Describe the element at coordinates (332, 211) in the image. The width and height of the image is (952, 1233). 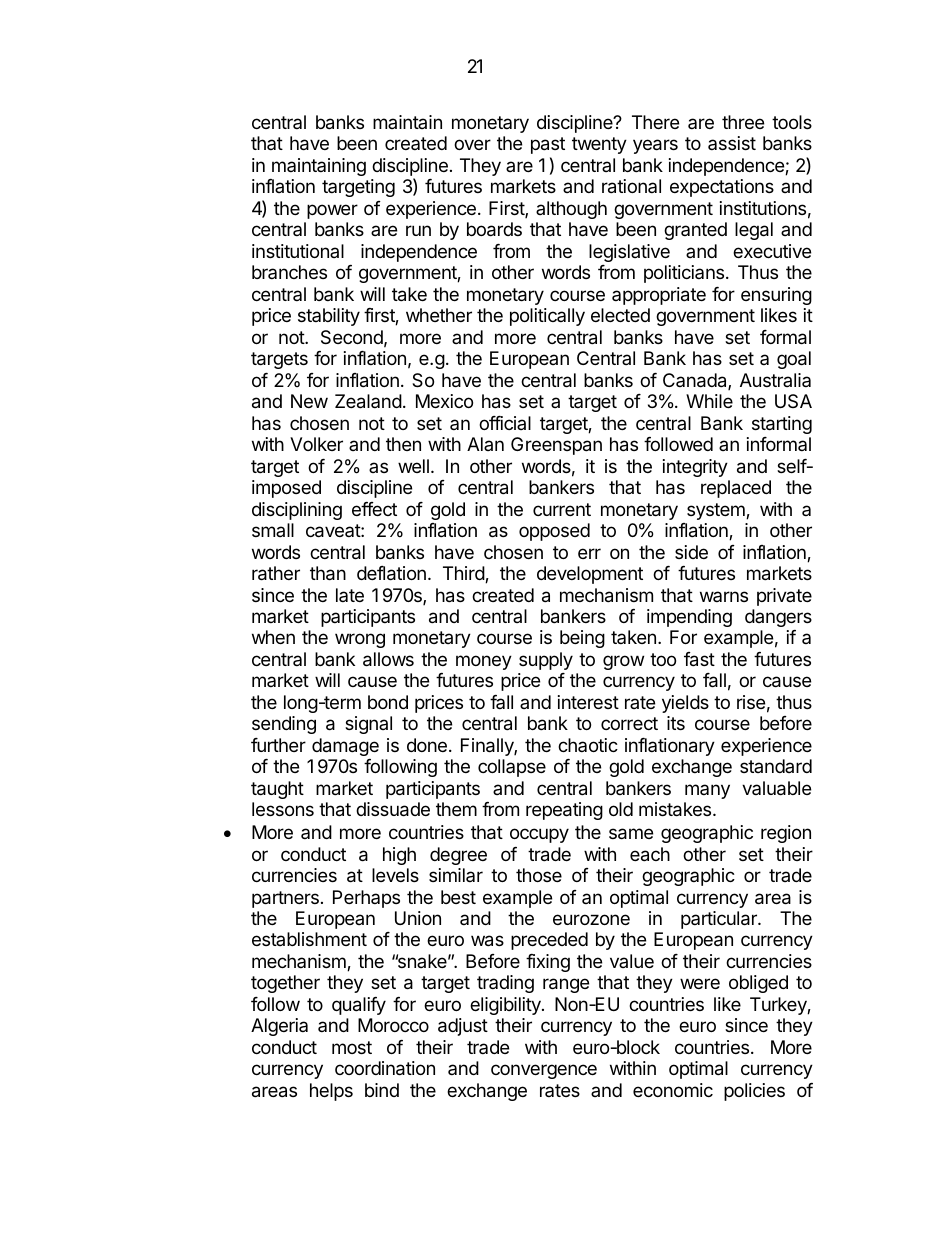
I see `power` at that location.
